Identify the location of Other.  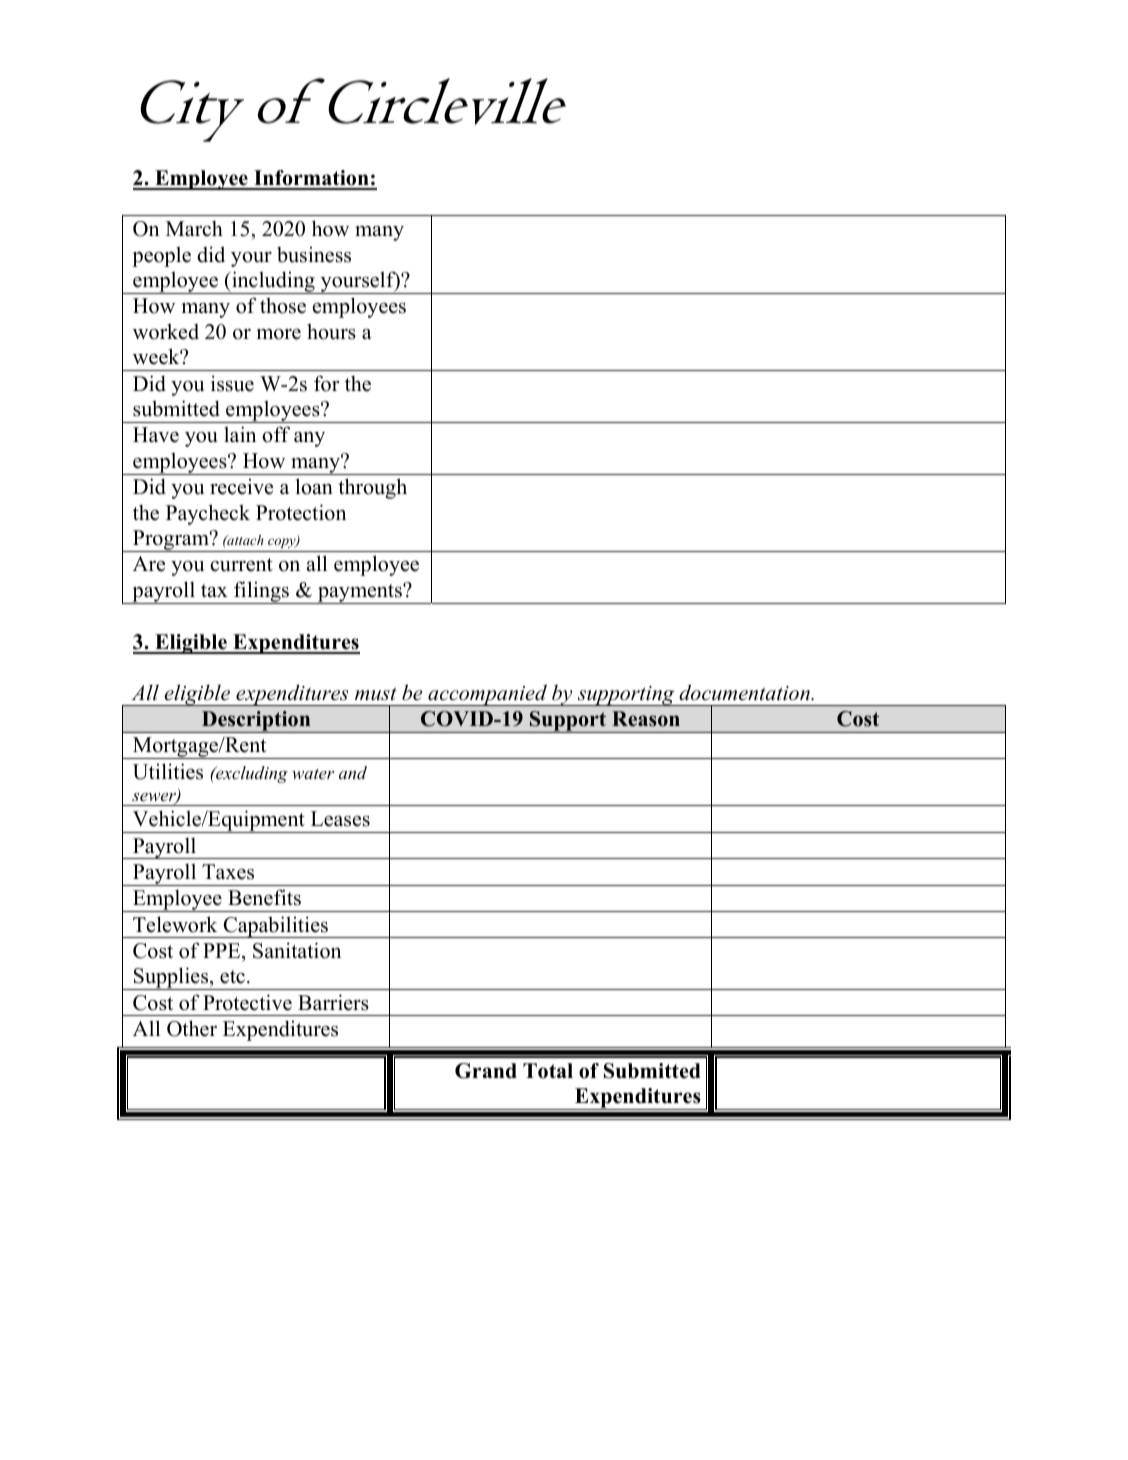
(192, 1028).
